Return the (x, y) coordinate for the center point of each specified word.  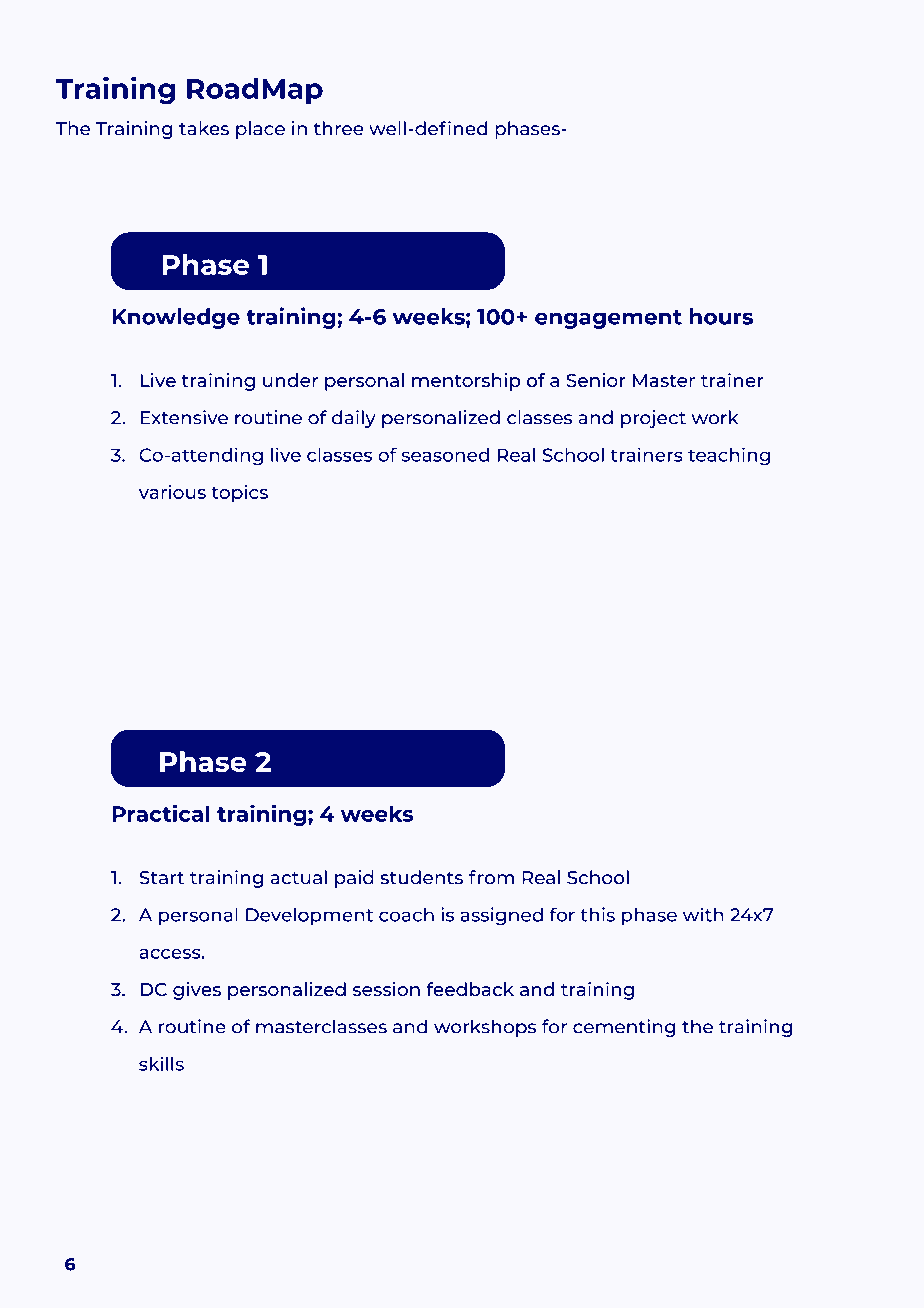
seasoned (445, 455)
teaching (729, 456)
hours (721, 316)
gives (197, 991)
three (339, 128)
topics (239, 494)
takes (204, 128)
